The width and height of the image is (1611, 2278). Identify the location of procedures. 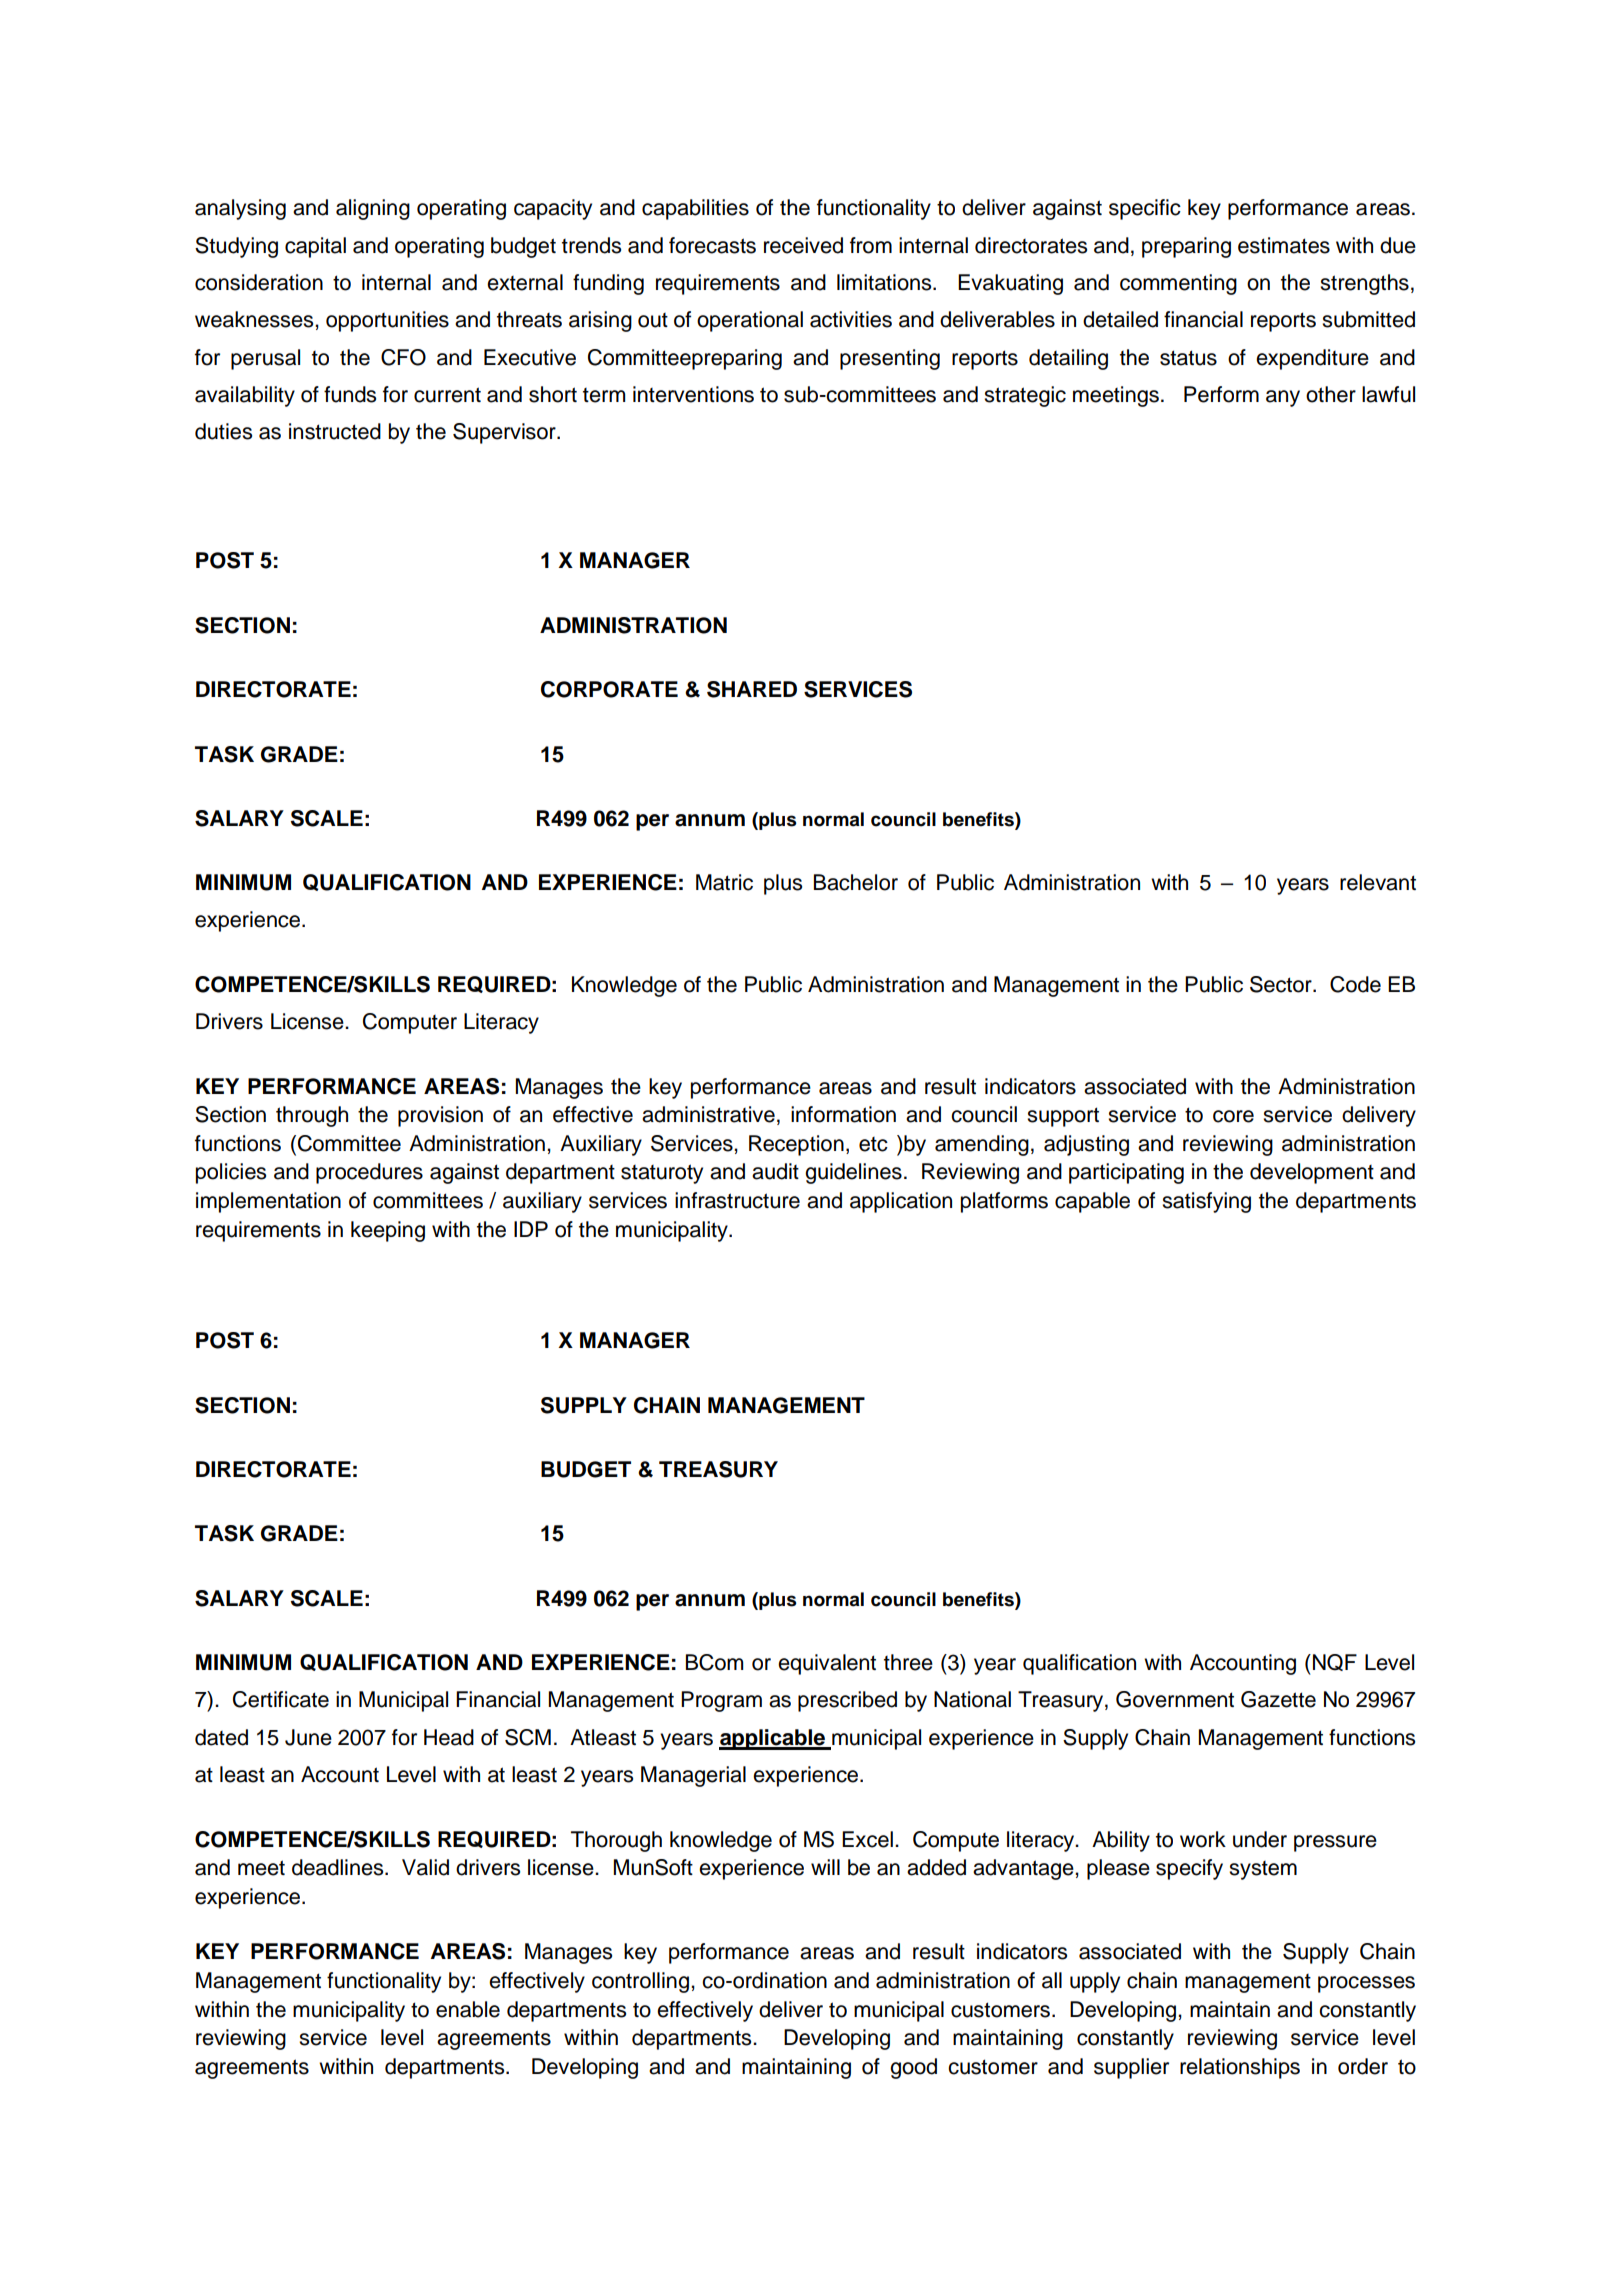
(369, 1173).
